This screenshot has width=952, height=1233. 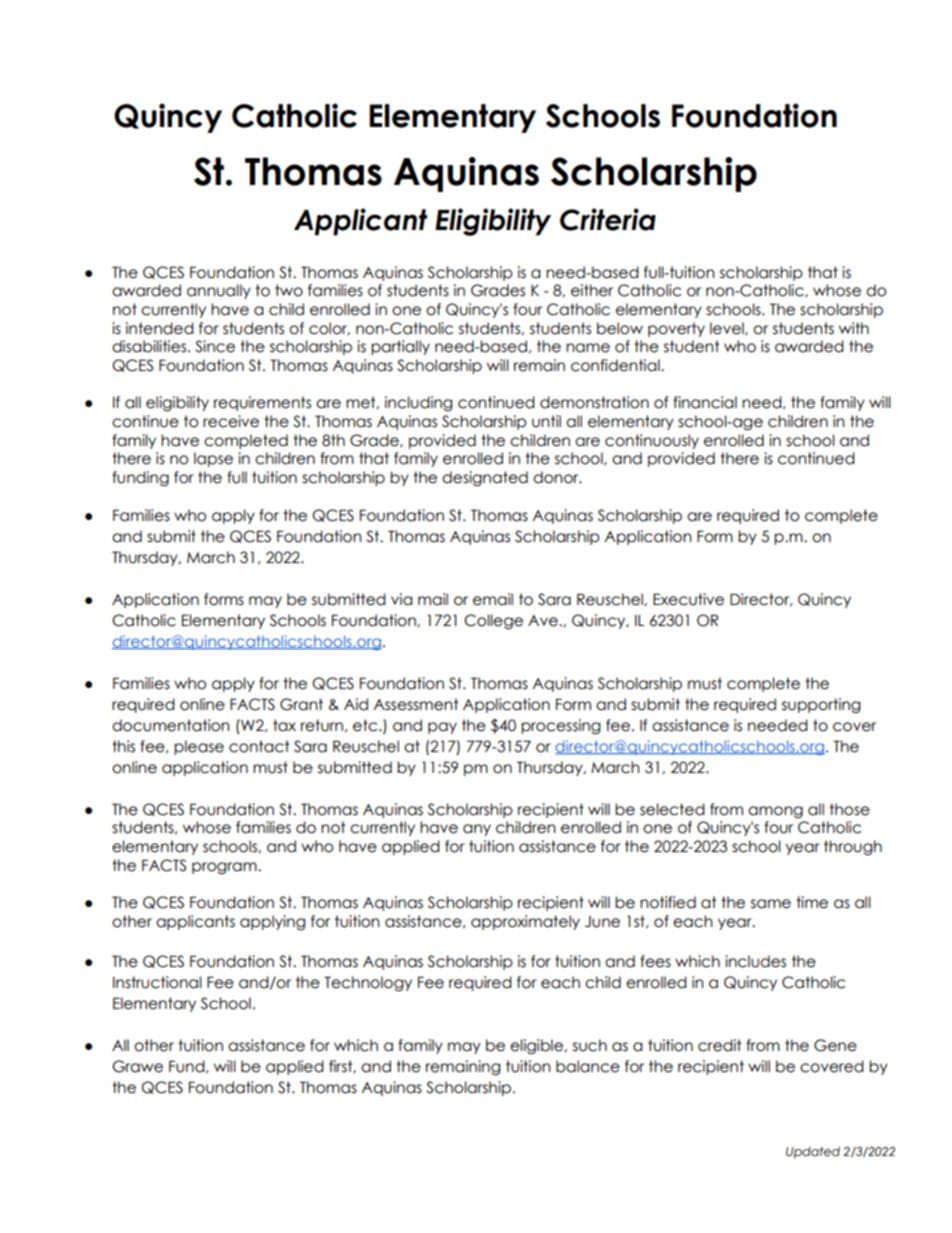 I want to click on either, so click(x=592, y=290).
